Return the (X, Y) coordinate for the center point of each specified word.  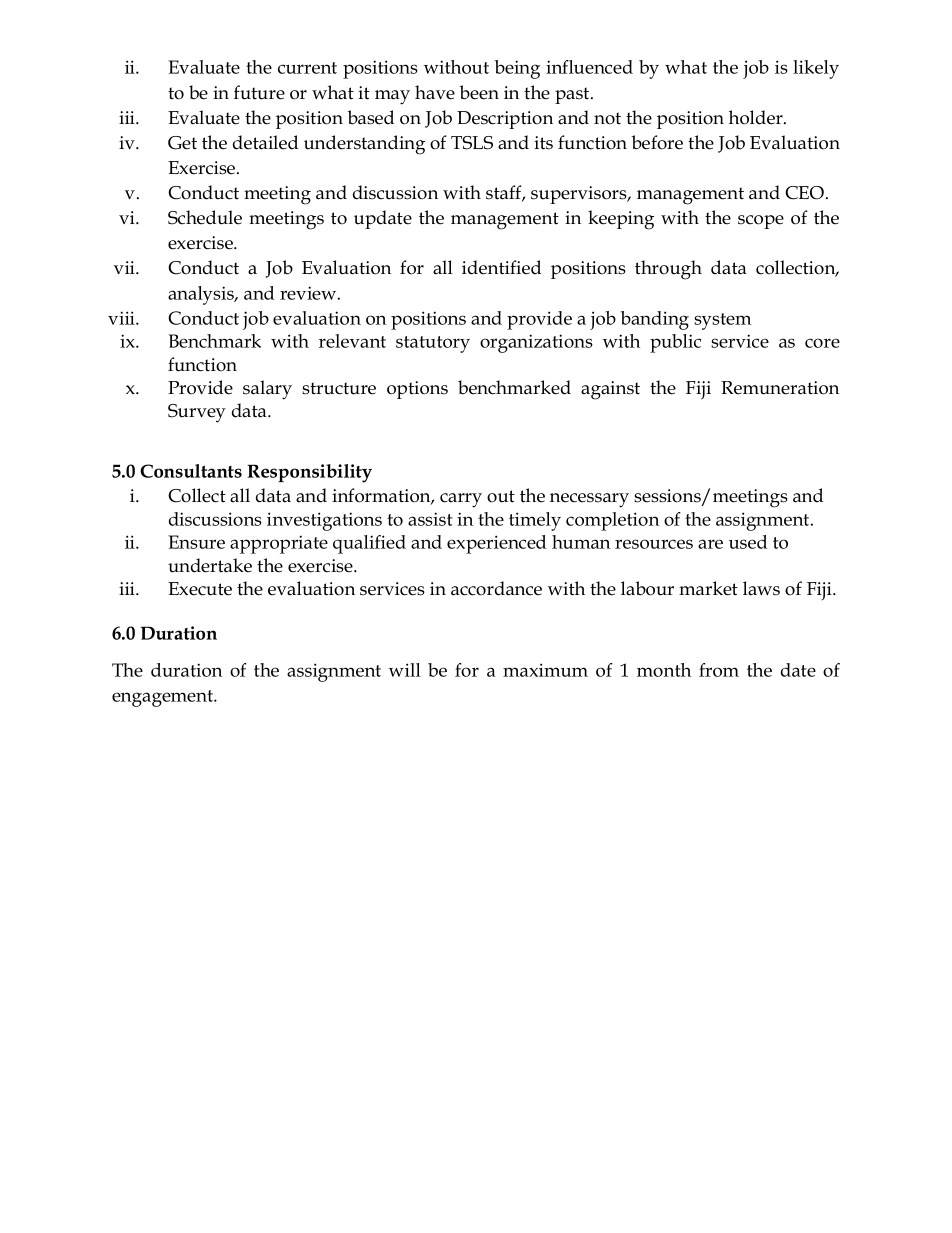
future (259, 92)
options (417, 390)
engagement (164, 698)
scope (761, 222)
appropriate (279, 544)
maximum (545, 670)
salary (267, 390)
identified (501, 267)
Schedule (205, 217)
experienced (496, 544)
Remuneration (780, 388)
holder (757, 117)
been (479, 92)
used (748, 542)
